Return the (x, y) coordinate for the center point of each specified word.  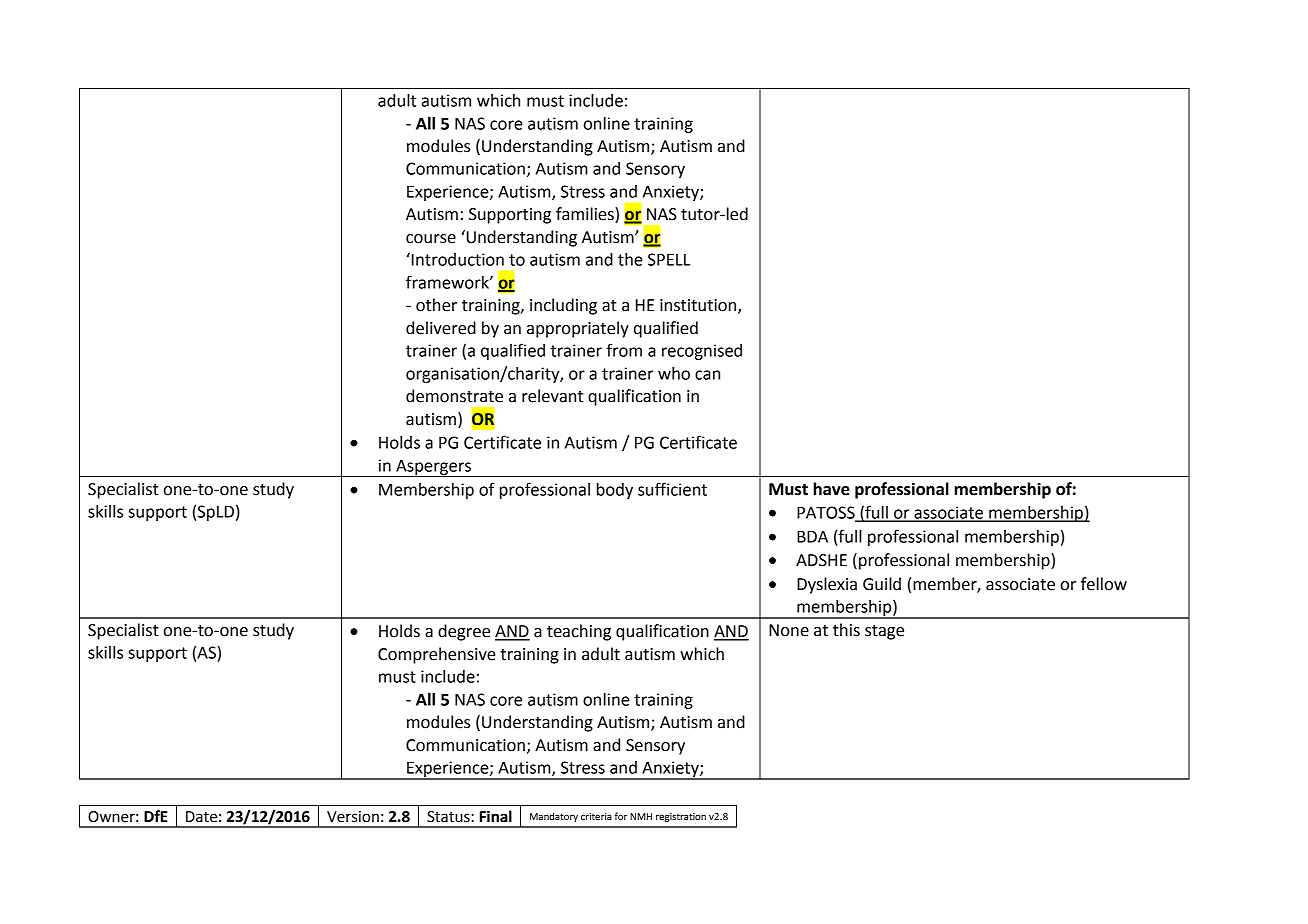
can (707, 375)
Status (449, 817)
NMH (641, 816)
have (831, 489)
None (789, 630)
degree (464, 632)
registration (681, 817)
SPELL (669, 259)
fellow (1104, 584)
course (431, 239)
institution (698, 305)
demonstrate (454, 396)
